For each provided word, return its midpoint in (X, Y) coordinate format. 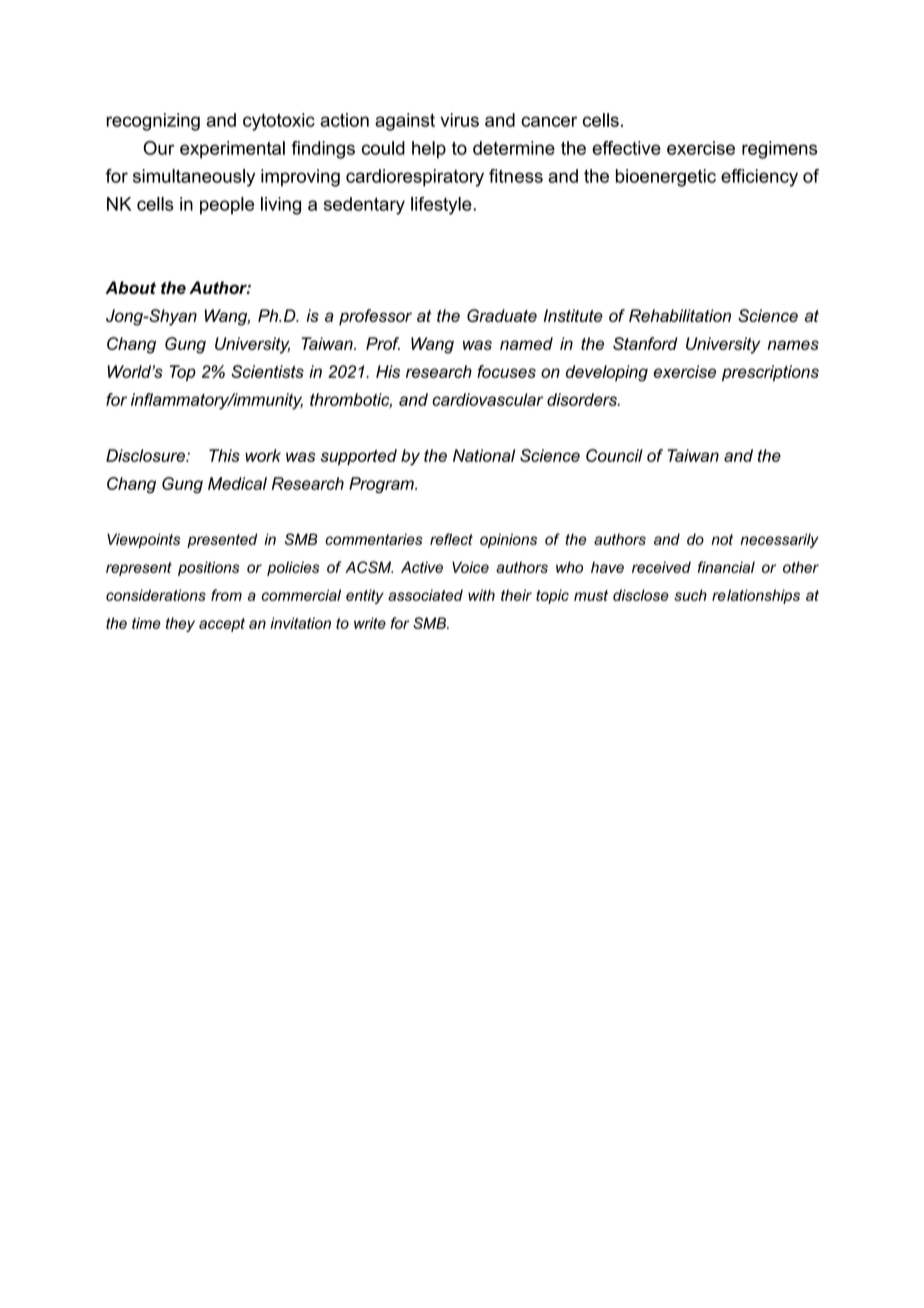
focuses (506, 371)
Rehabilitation (680, 315)
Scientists (267, 371)
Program (382, 485)
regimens (779, 150)
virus (459, 120)
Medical (237, 483)
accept (222, 625)
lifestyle (442, 206)
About (130, 287)
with (481, 595)
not (722, 539)
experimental (232, 150)
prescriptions (770, 373)
